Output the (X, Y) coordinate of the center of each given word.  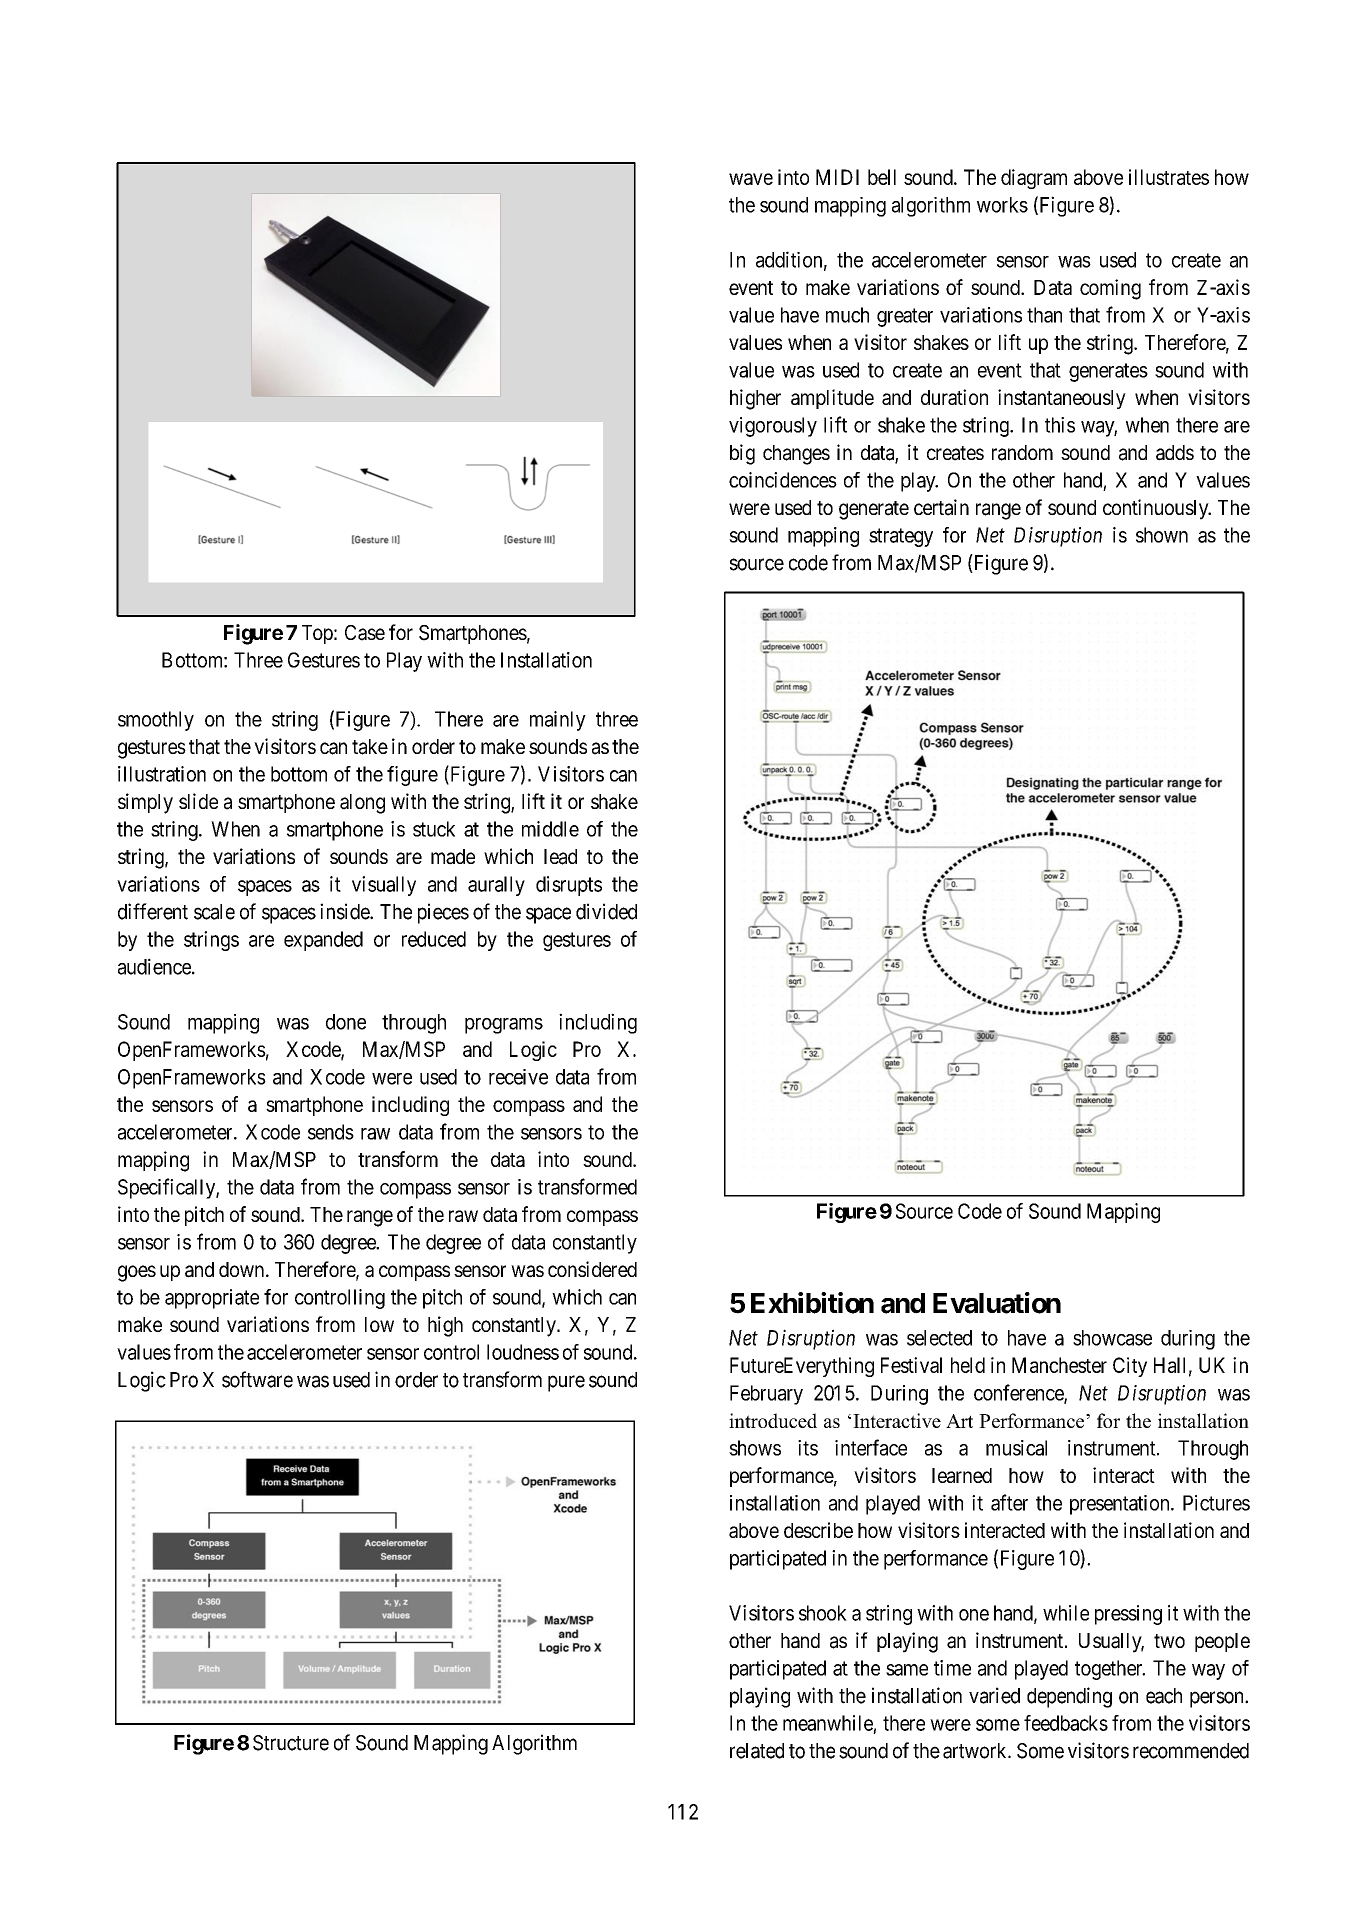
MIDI (837, 177)
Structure (291, 1743)
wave (751, 179)
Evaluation (997, 1303)
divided (606, 911)
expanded (323, 941)
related (757, 1751)
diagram (1034, 179)
